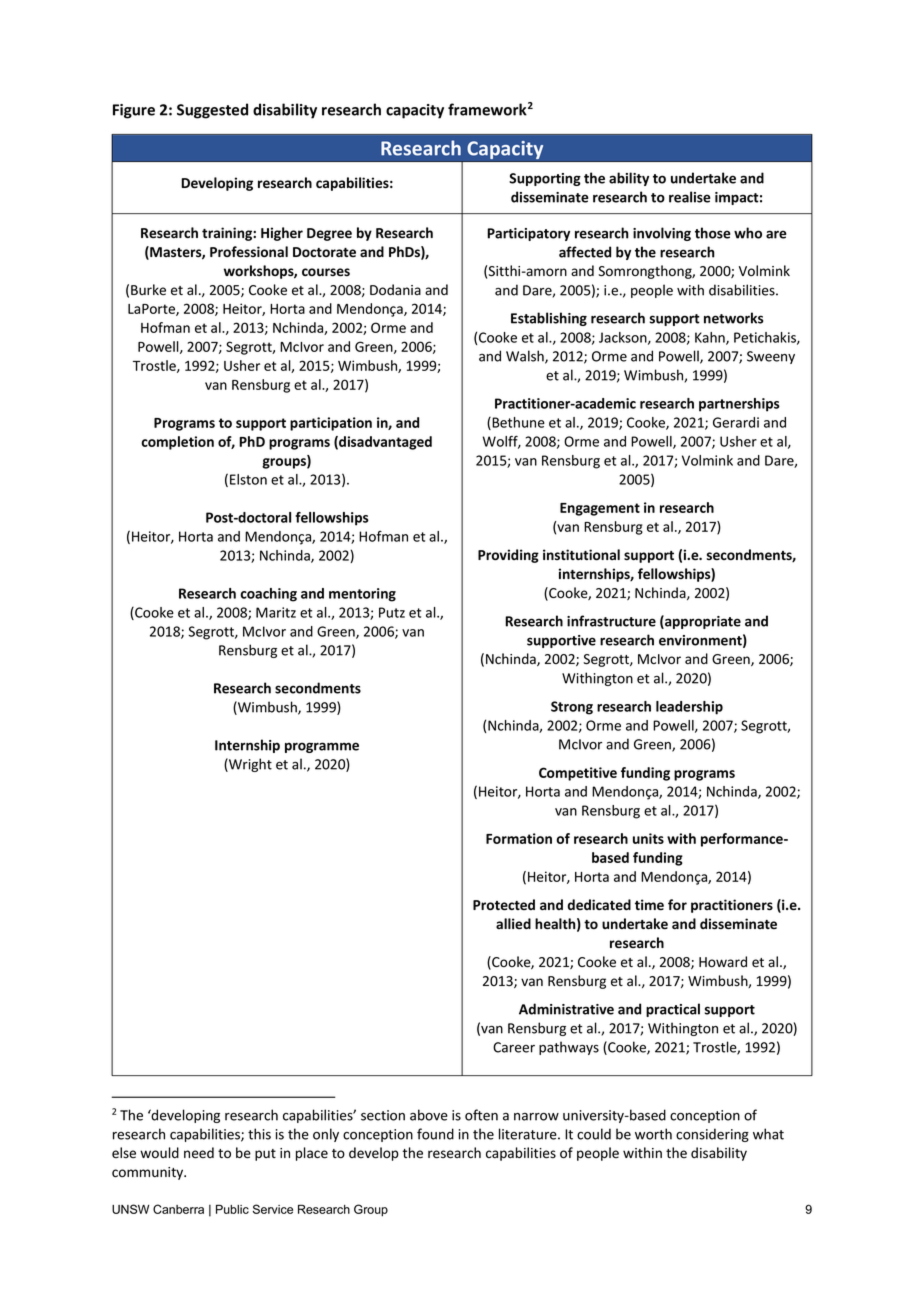  Describe the element at coordinates (322, 747) in the screenshot. I see `programme` at that location.
